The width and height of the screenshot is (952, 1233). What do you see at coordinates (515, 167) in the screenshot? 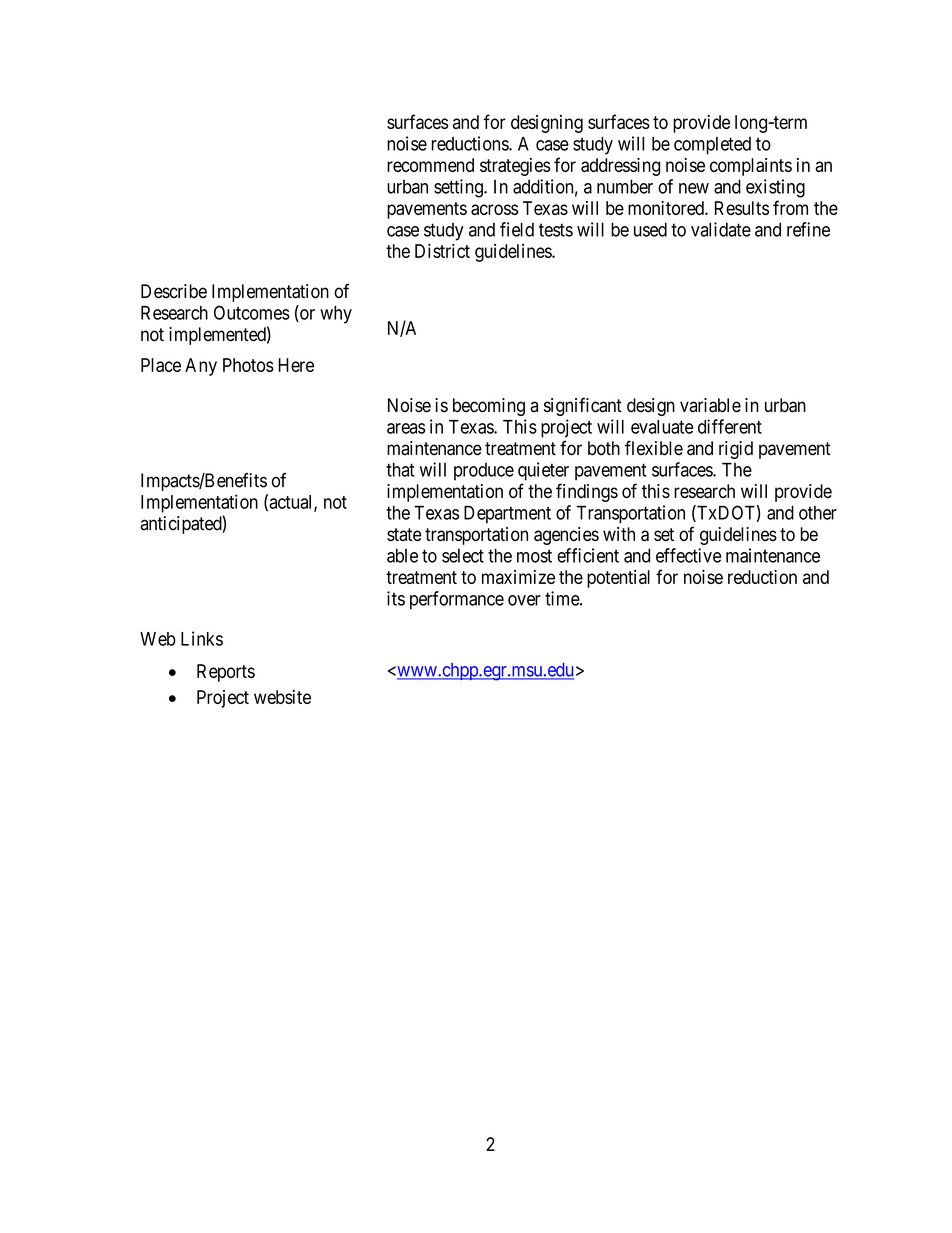
I see `strategies` at bounding box center [515, 167].
